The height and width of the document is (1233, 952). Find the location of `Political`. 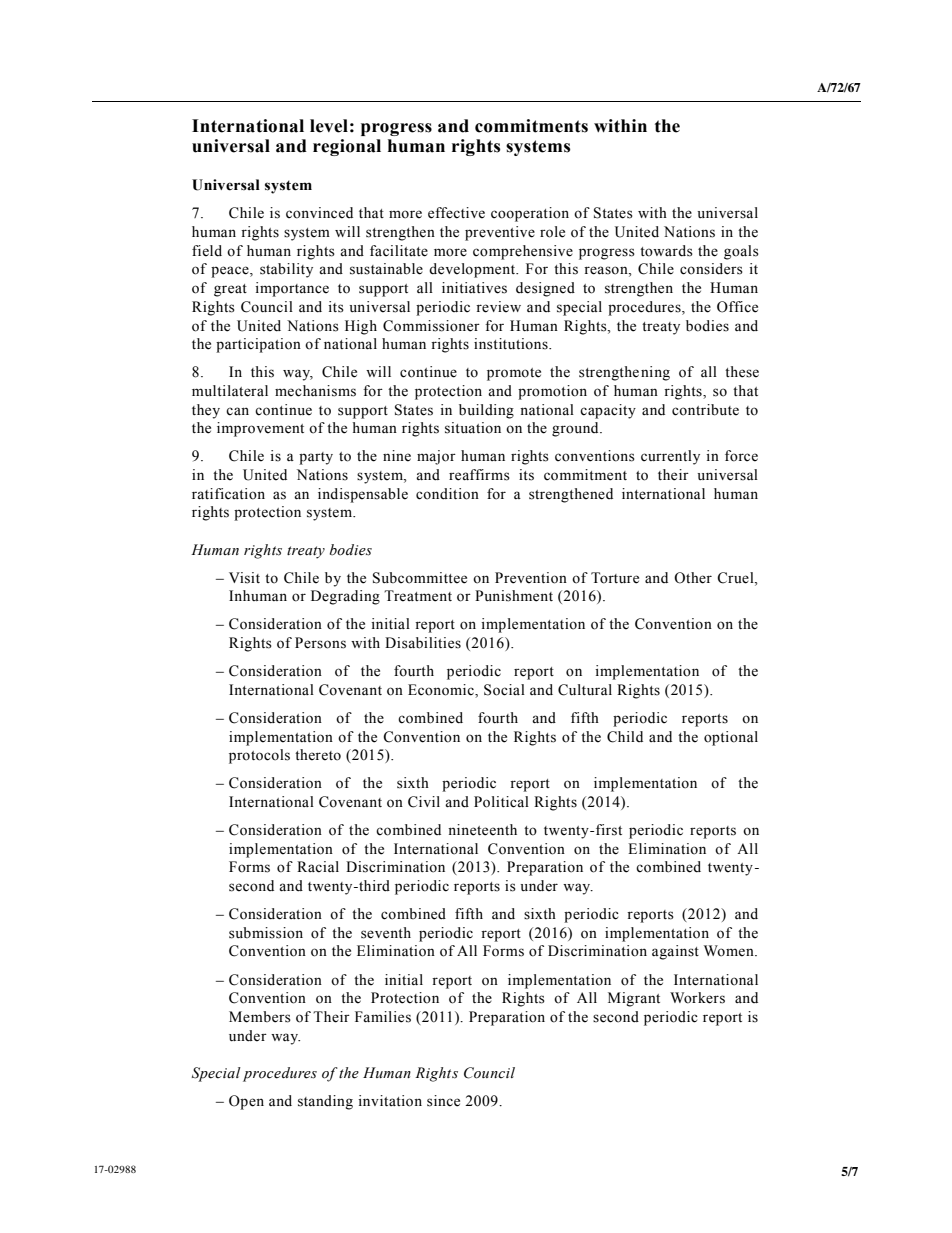

Political is located at coordinates (501, 802).
